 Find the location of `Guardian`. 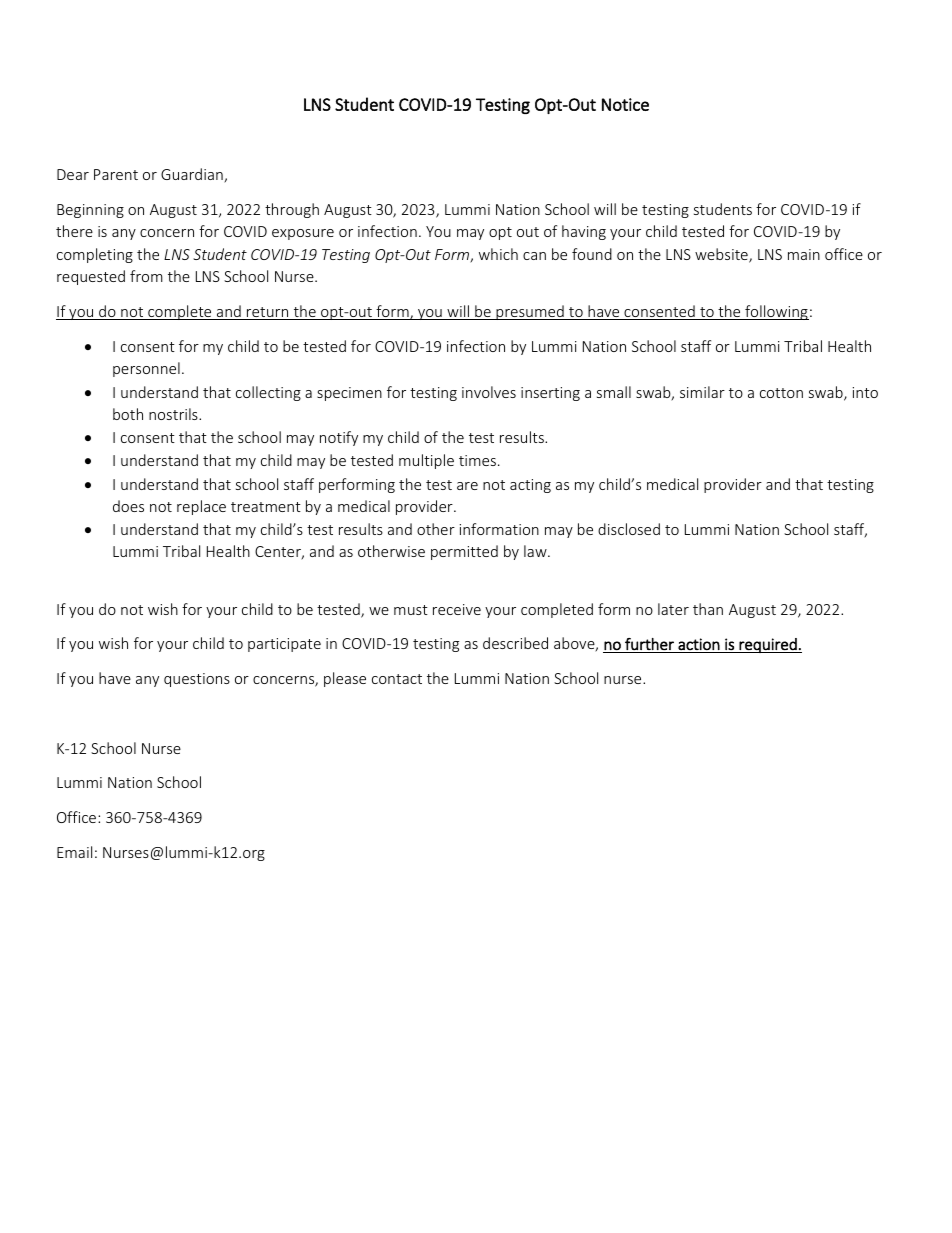

Guardian is located at coordinates (193, 175).
